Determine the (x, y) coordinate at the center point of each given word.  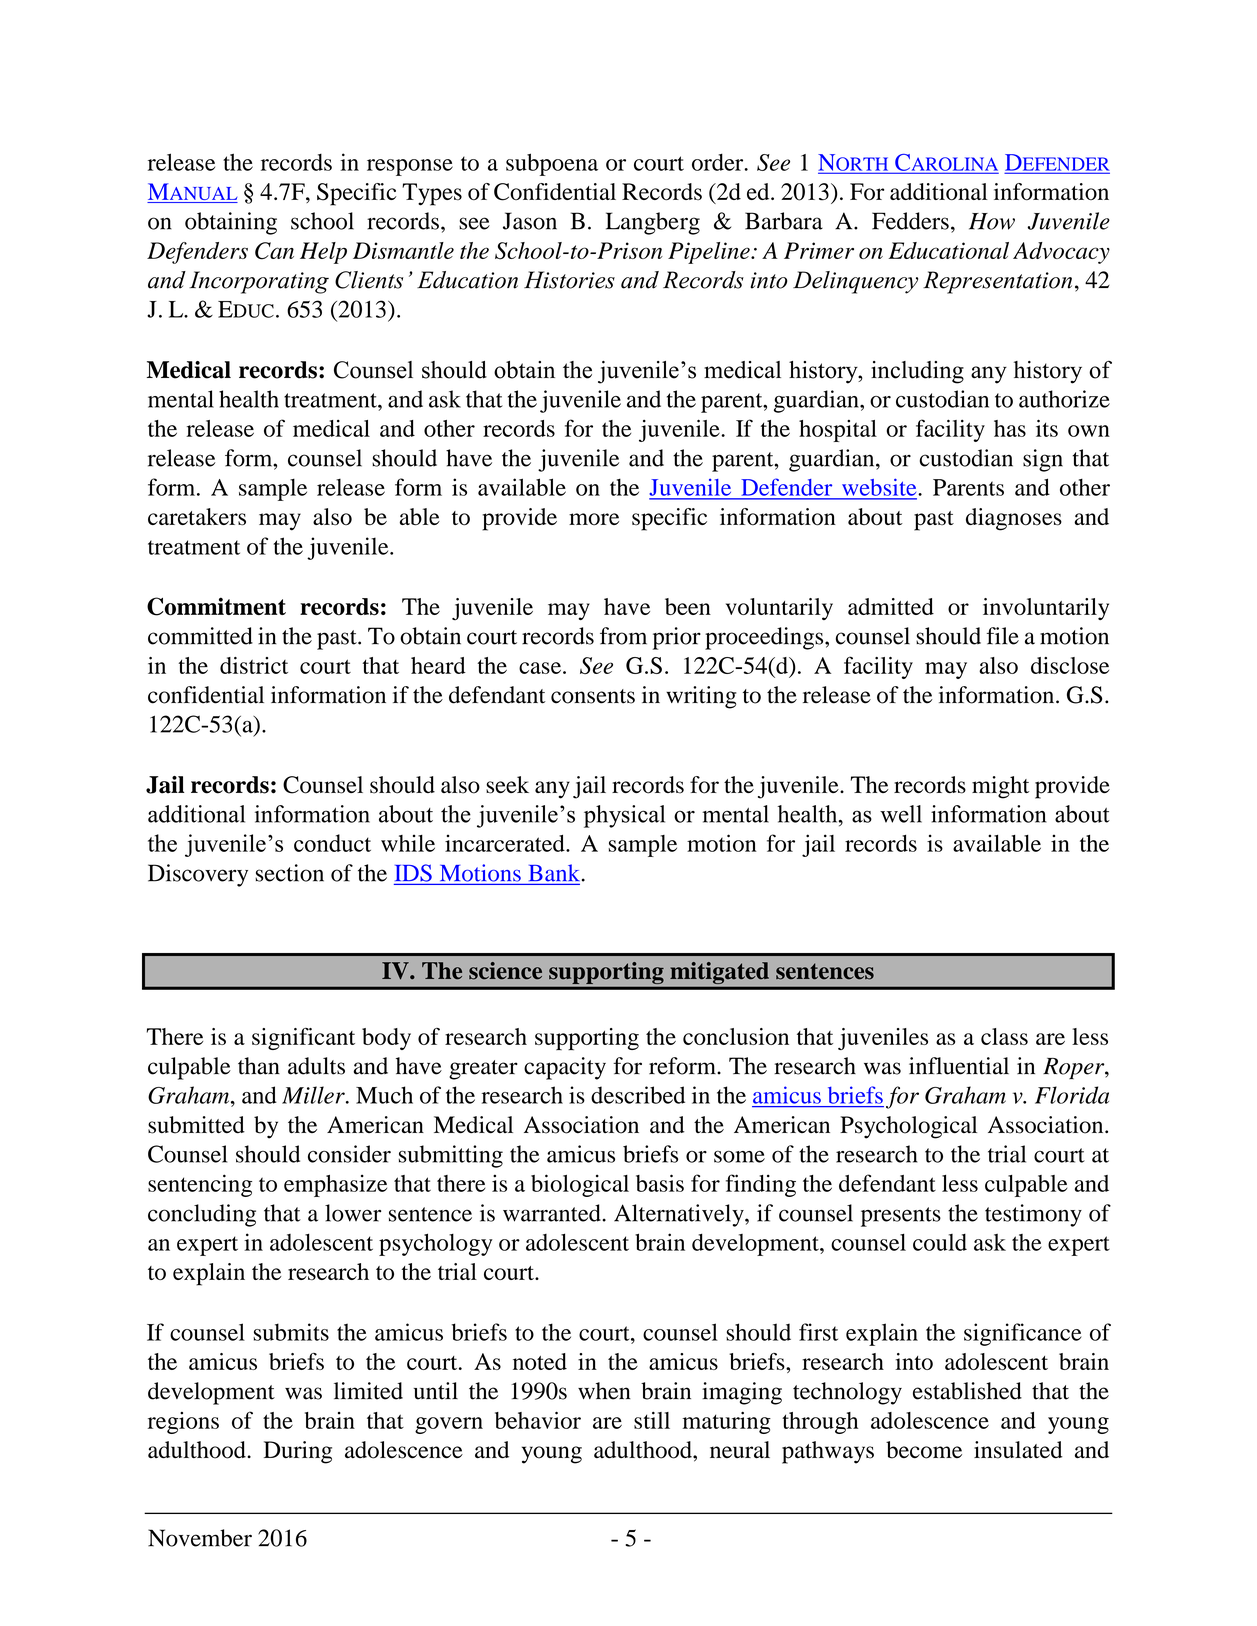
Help (323, 253)
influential (959, 1066)
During (298, 1452)
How (992, 221)
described (638, 1095)
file (1003, 636)
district (254, 665)
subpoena (552, 164)
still (652, 1420)
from (623, 636)
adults (316, 1066)
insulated (1018, 1450)
